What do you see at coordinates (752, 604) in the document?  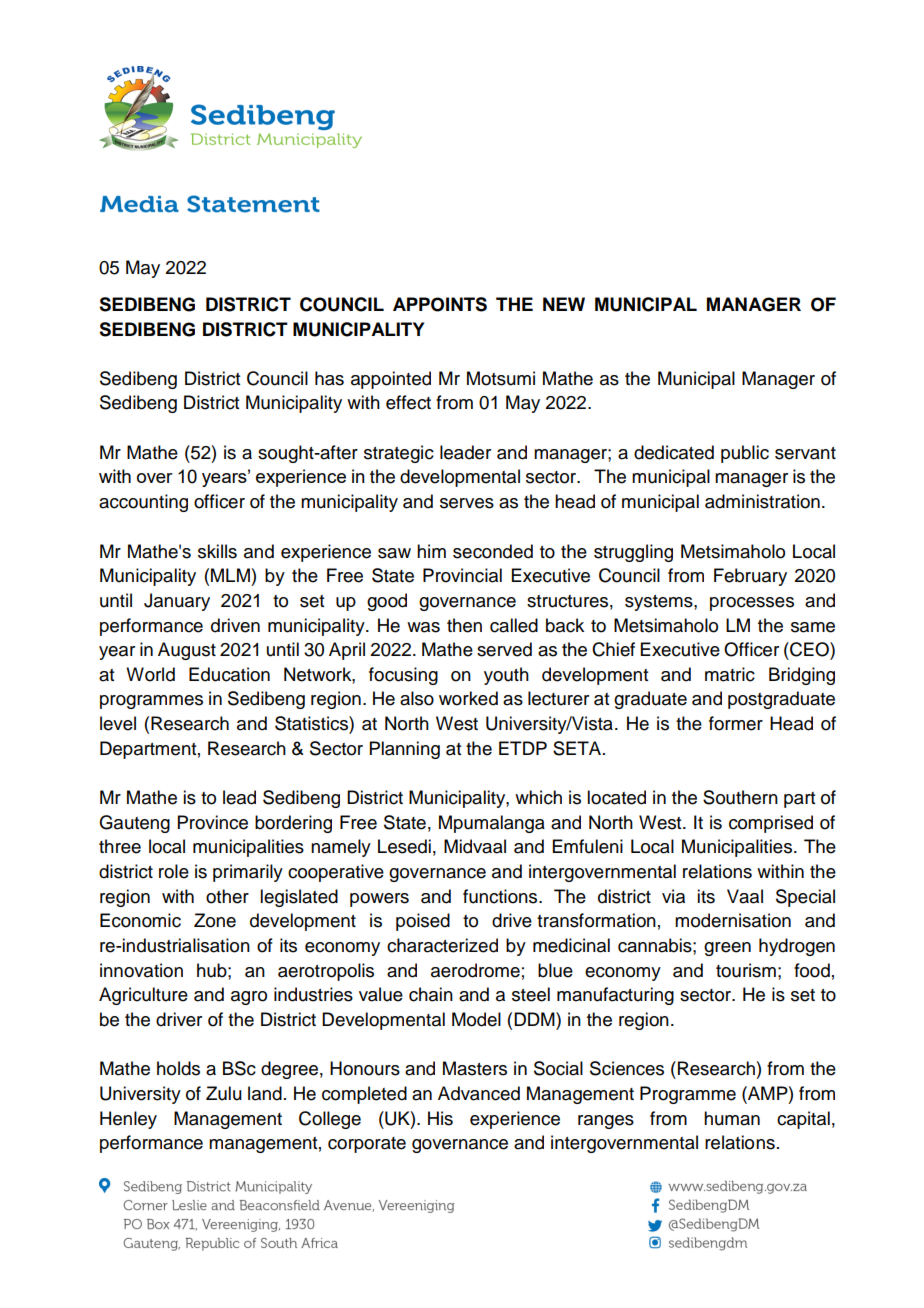 I see `processes` at bounding box center [752, 604].
